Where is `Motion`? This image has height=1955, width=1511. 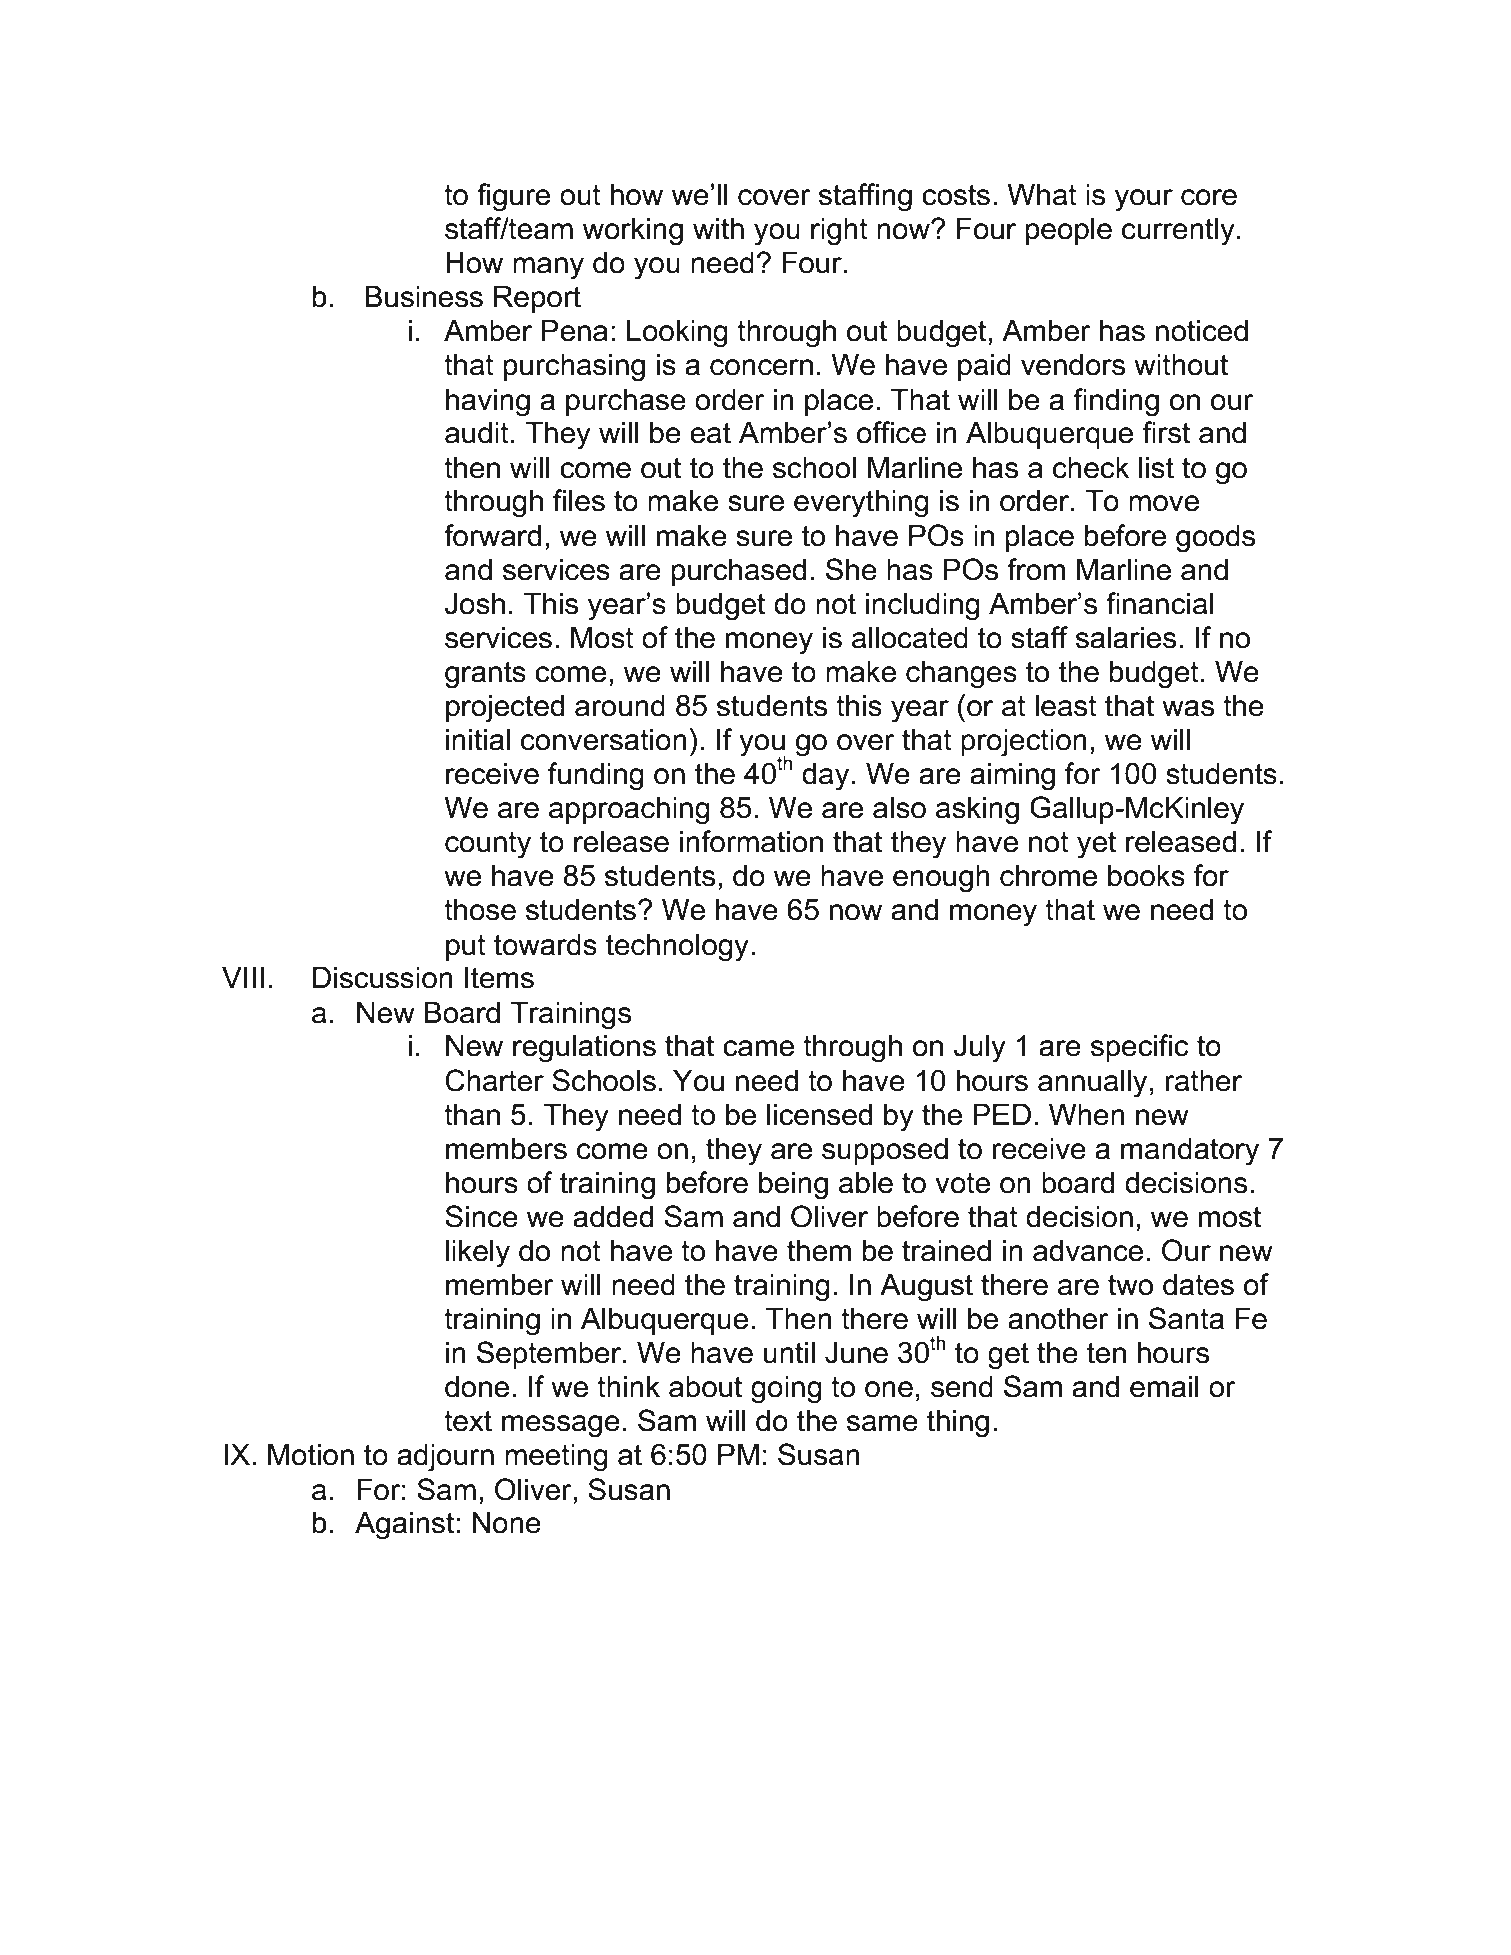 Motion is located at coordinates (311, 1454).
